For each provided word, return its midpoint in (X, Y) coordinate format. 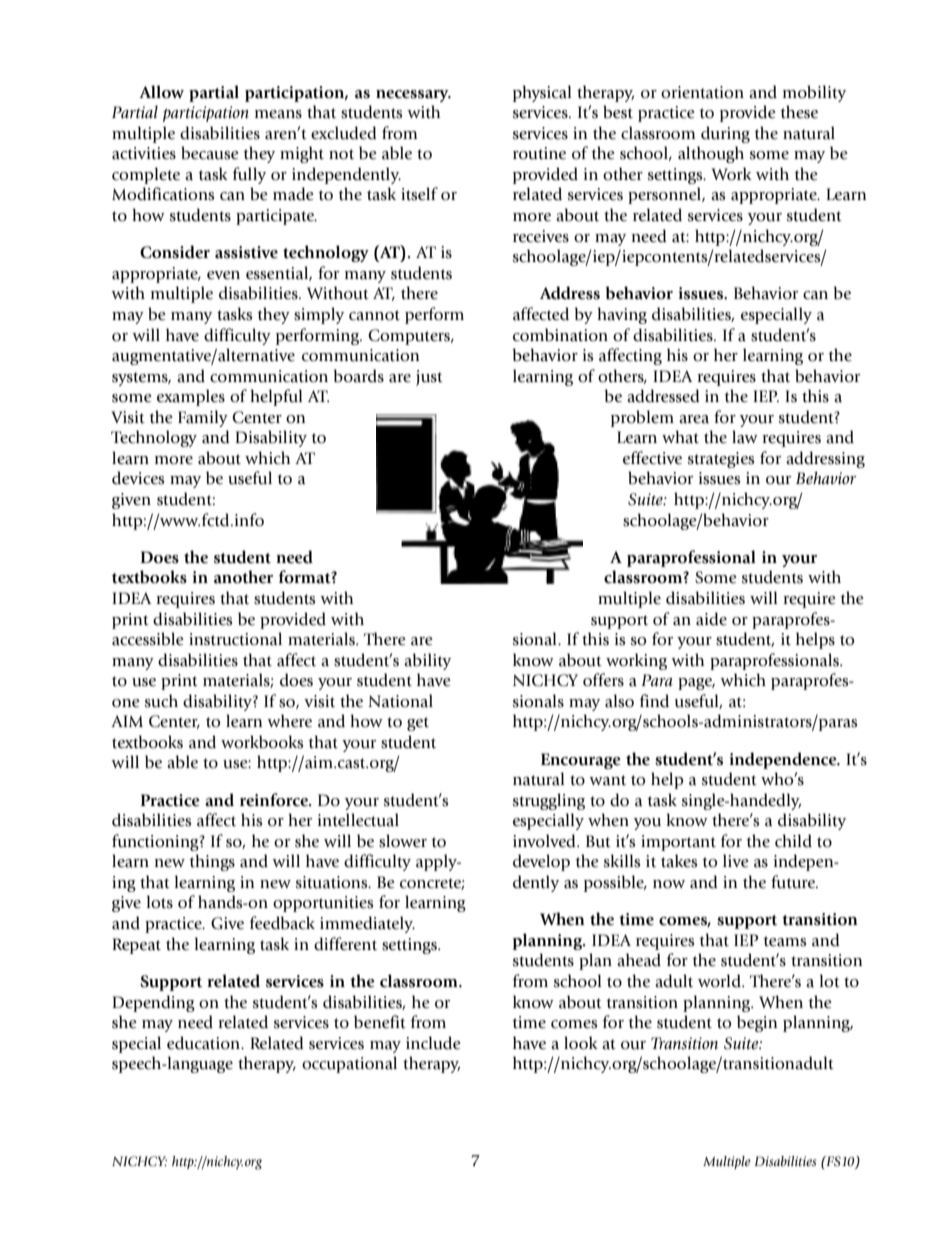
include (433, 1043)
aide (711, 619)
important (678, 843)
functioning (156, 842)
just (429, 378)
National (400, 701)
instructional (235, 639)
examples (191, 397)
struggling (549, 801)
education (204, 1043)
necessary (413, 96)
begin (757, 1023)
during (725, 134)
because (210, 153)
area (694, 419)
